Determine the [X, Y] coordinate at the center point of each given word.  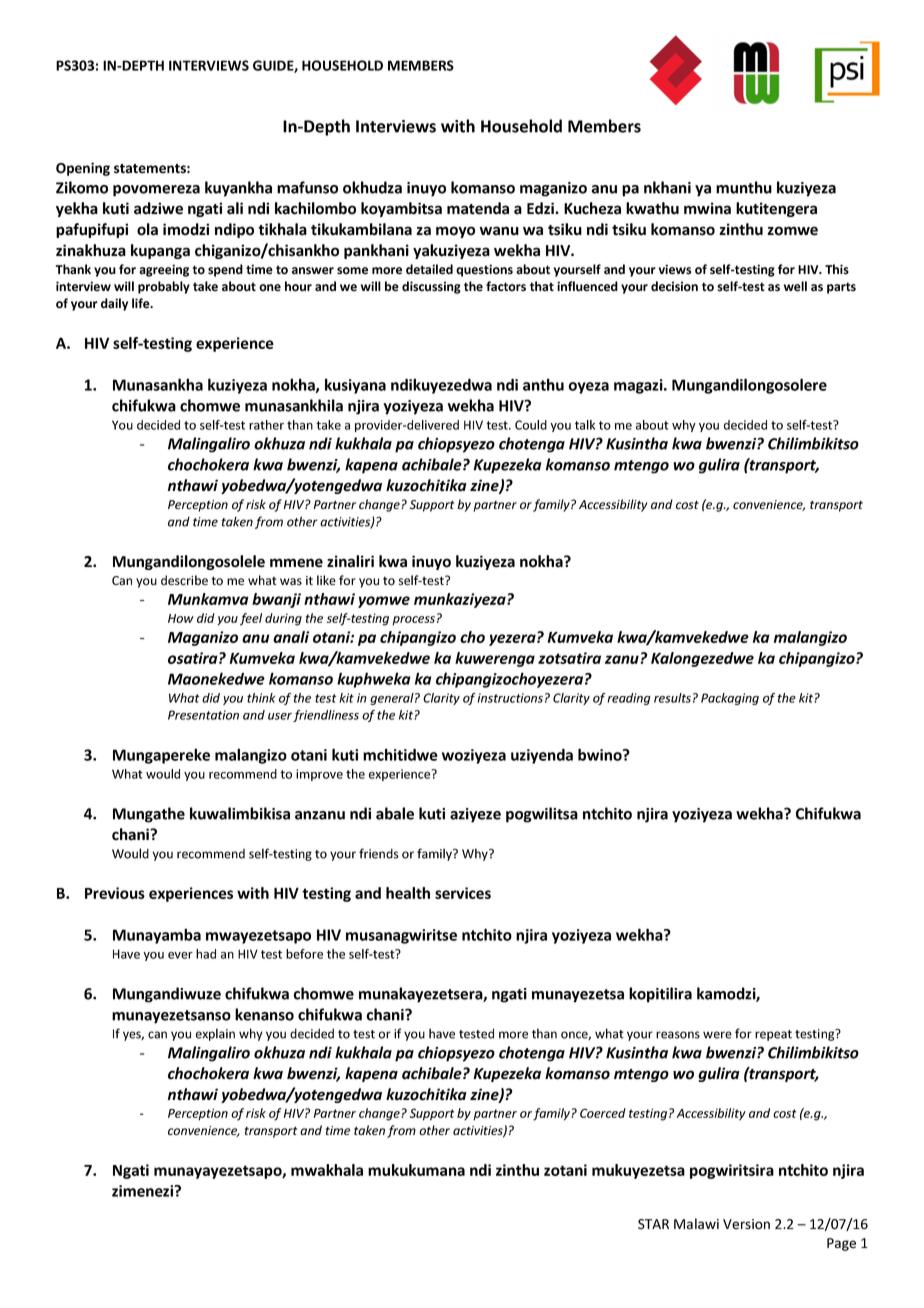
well [795, 286]
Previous [115, 893]
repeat [773, 1035]
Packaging [730, 699]
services [463, 893]
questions [484, 270]
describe [184, 580]
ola [147, 229]
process [413, 621]
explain [215, 1034]
